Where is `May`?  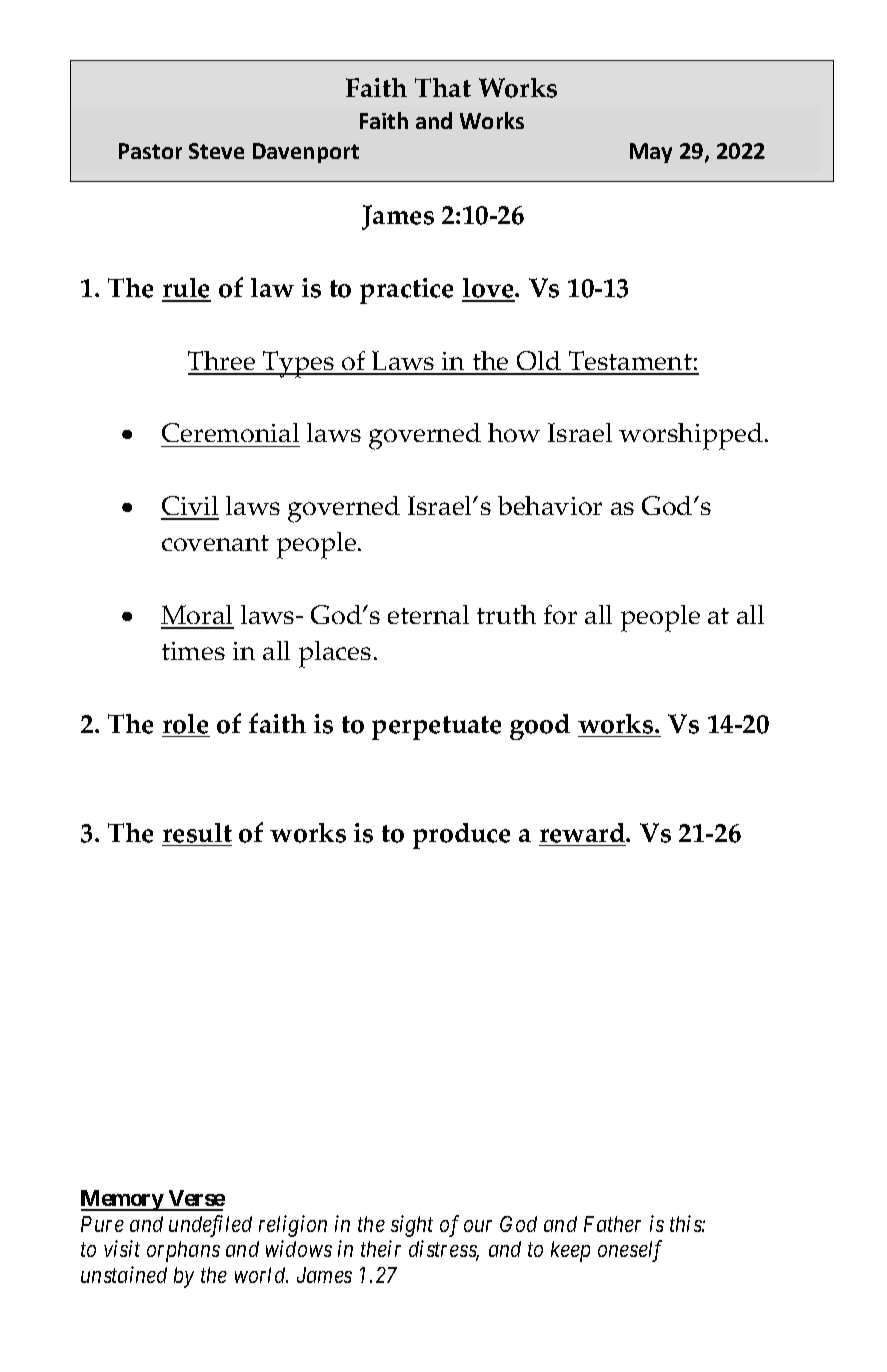 May is located at coordinates (651, 153).
